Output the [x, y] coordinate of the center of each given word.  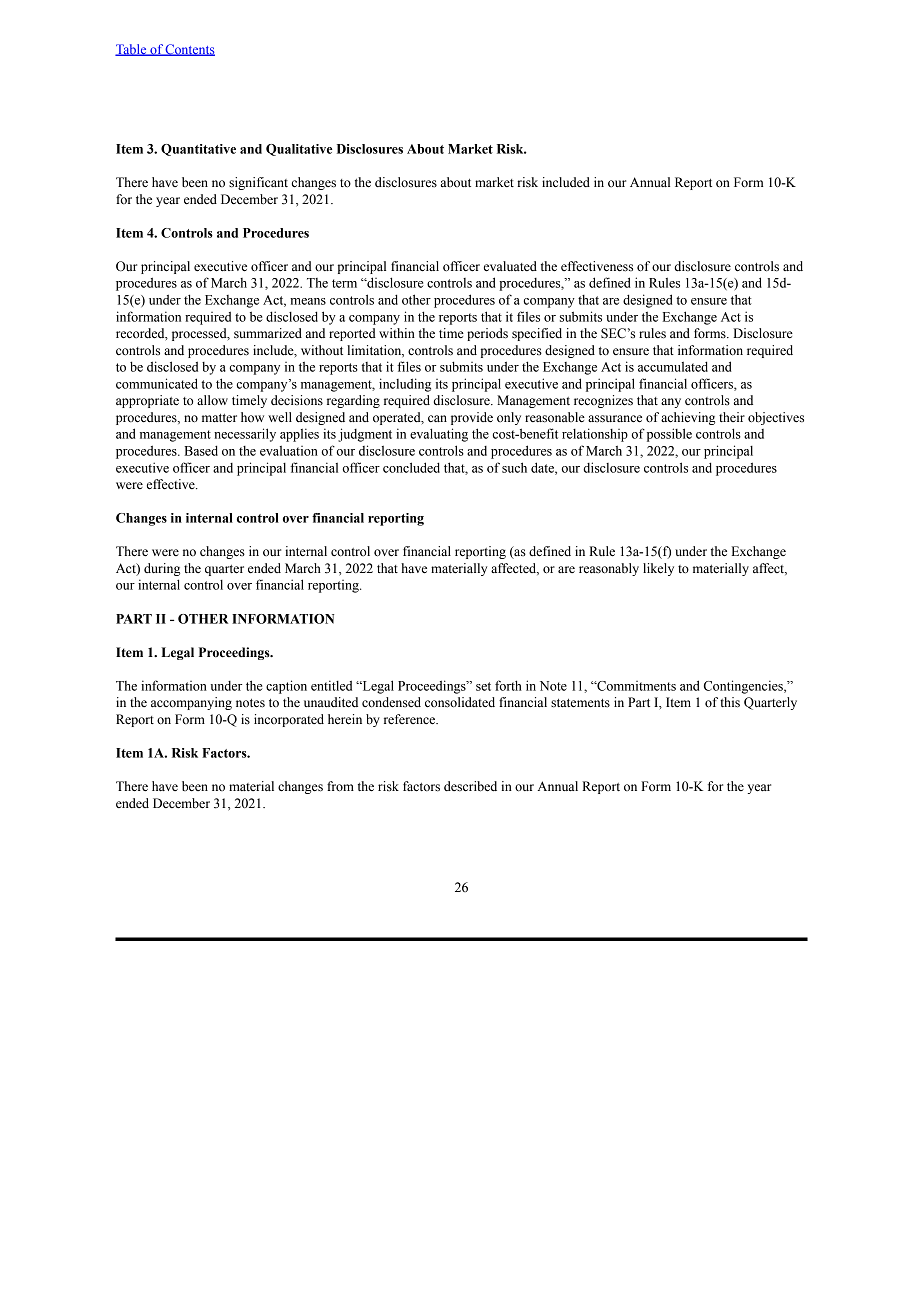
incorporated [289, 720]
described [470, 786]
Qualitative [299, 150]
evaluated [510, 266]
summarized [268, 333]
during [162, 569]
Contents [189, 50]
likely [658, 569]
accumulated [673, 366]
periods [487, 334]
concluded [411, 467]
